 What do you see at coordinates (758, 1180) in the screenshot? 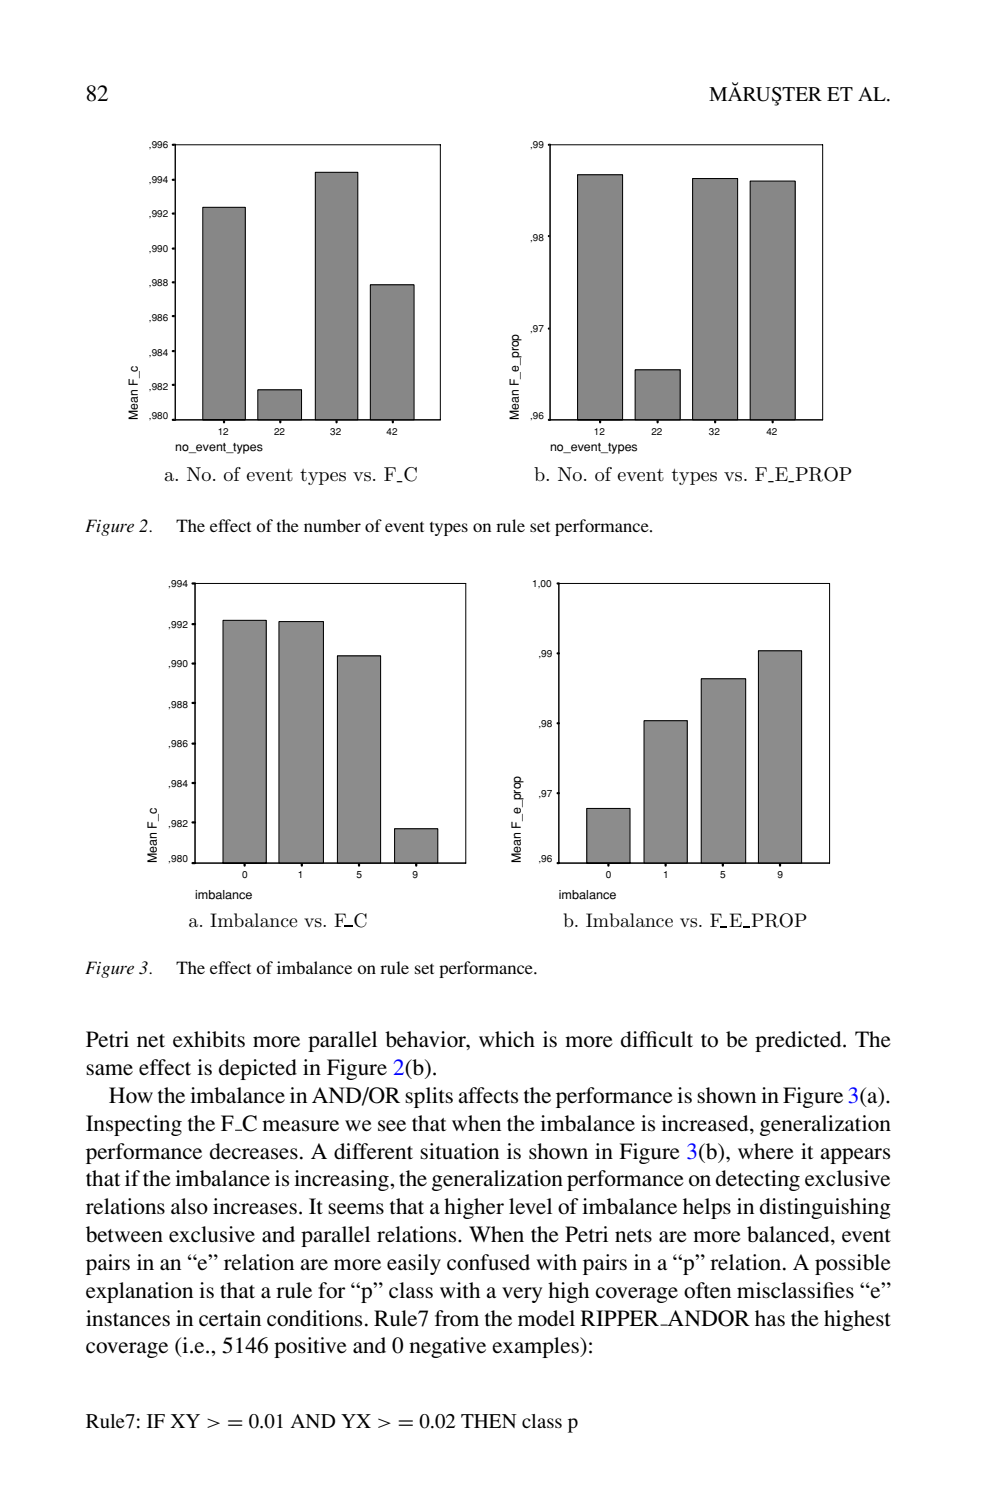
I see `detecting` at bounding box center [758, 1180].
